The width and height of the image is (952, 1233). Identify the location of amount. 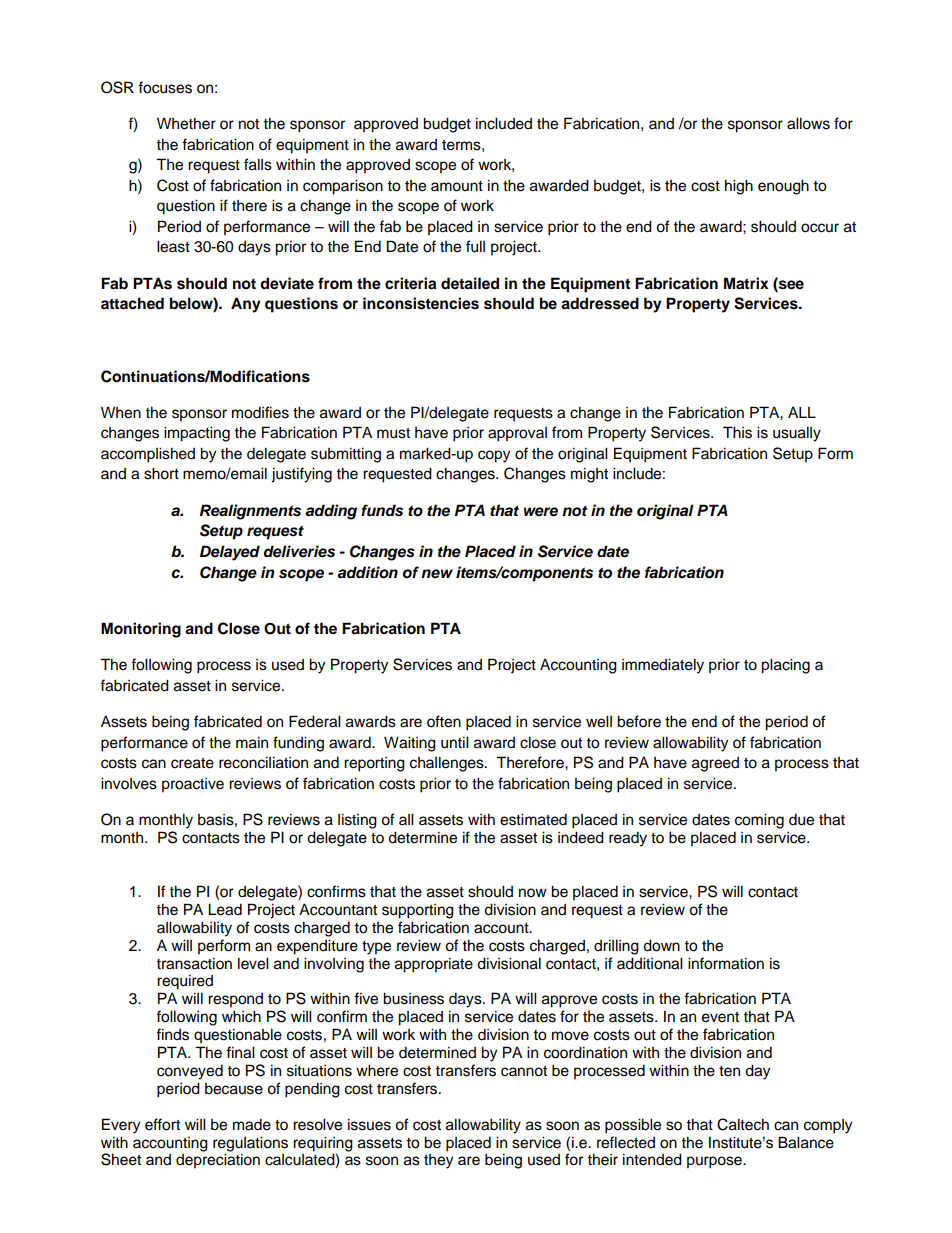
(457, 186).
